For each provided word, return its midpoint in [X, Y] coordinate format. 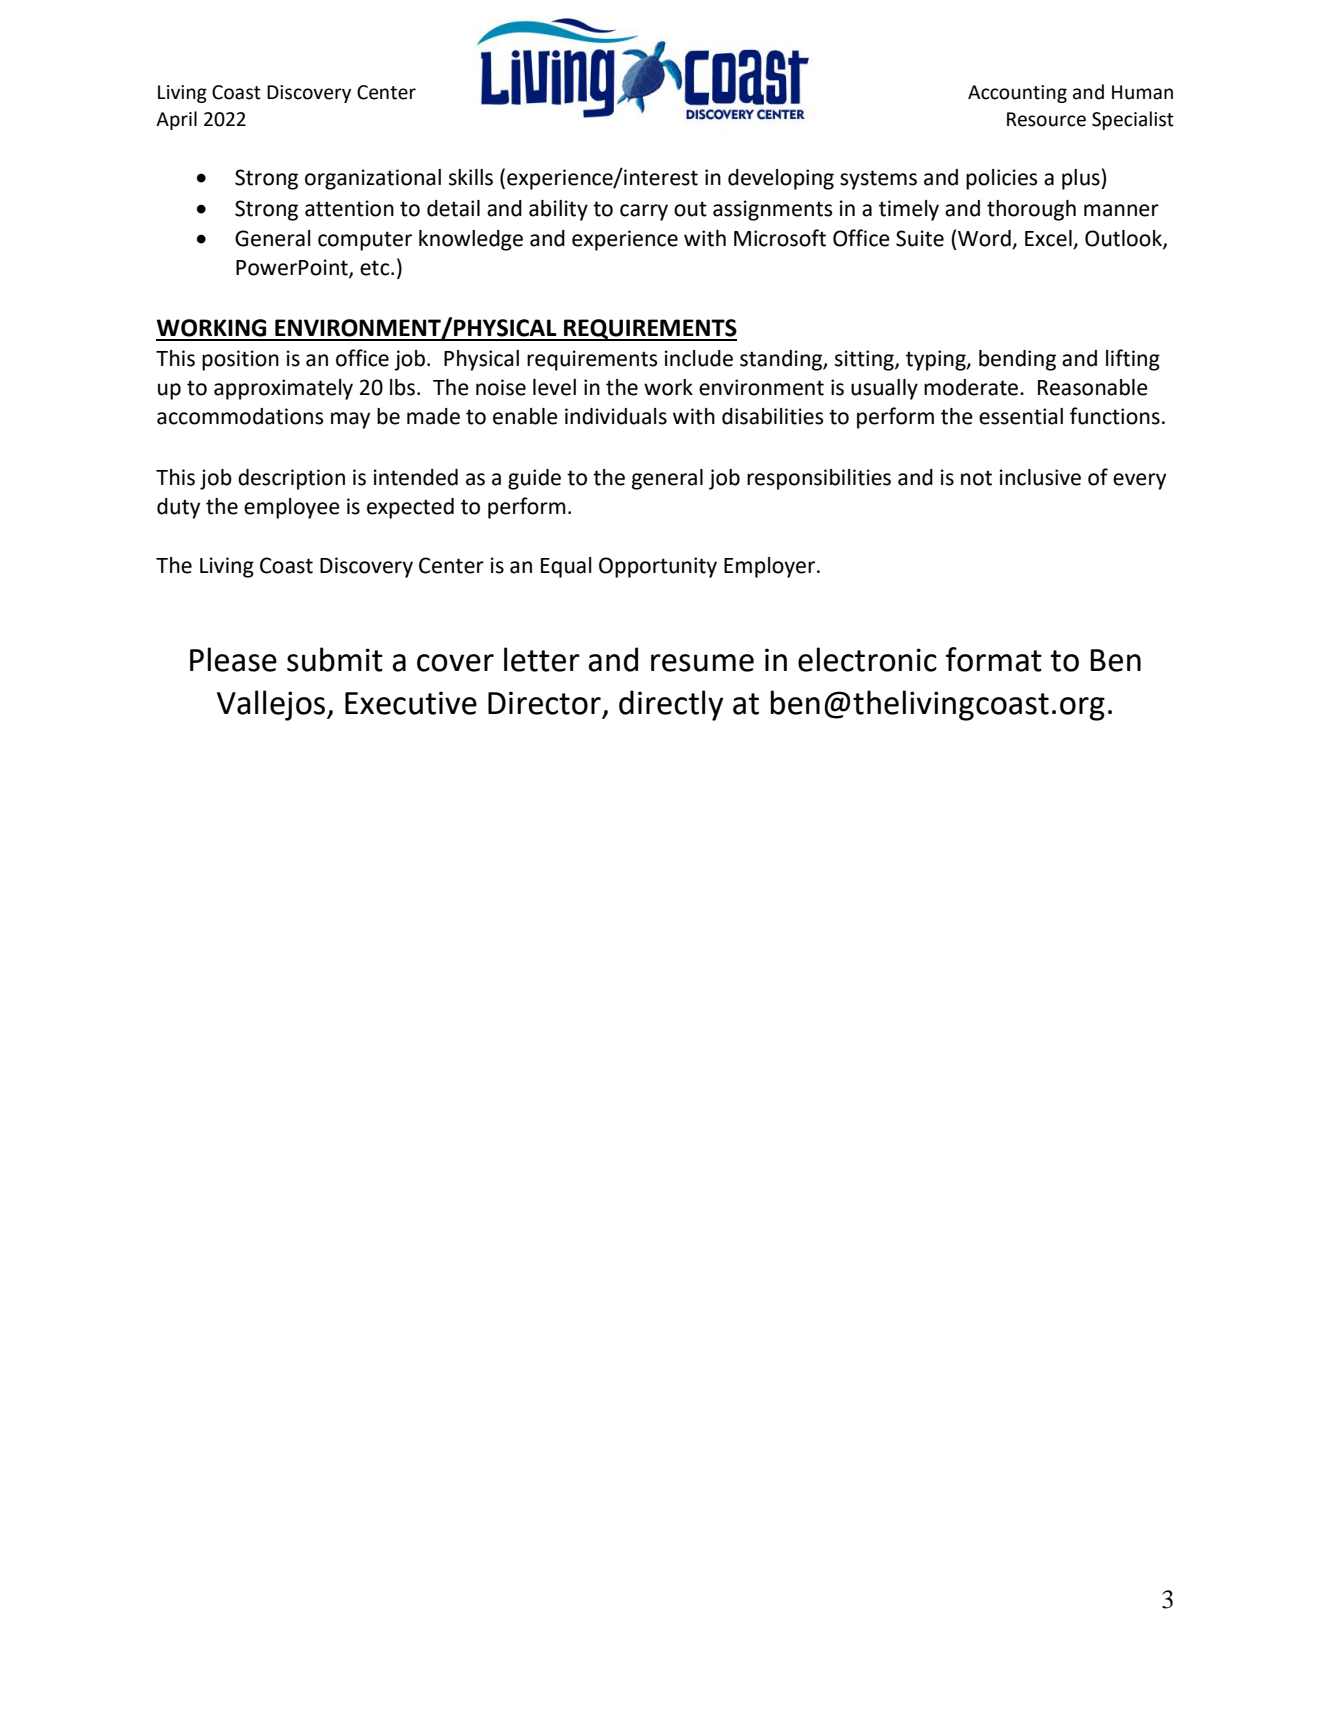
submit [335, 659]
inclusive [1040, 477]
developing [781, 179]
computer [365, 241]
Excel [1049, 239]
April [176, 120]
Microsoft [780, 238]
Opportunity [658, 567]
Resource [1046, 119]
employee [292, 508]
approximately [283, 389]
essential [1021, 416]
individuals [616, 416]
